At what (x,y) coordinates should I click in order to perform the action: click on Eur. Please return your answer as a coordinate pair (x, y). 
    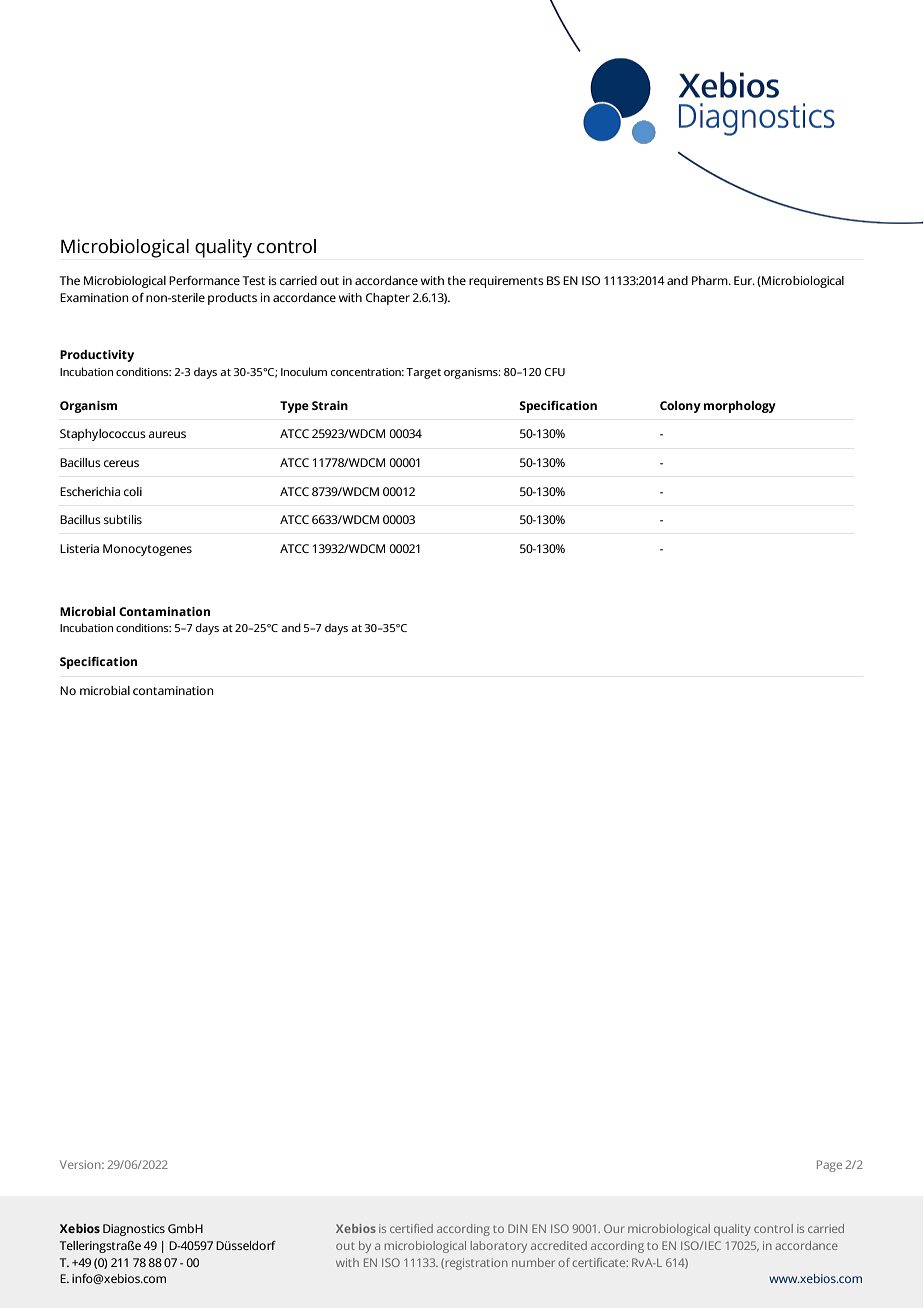
    Looking at the image, I should click on (744, 280).
